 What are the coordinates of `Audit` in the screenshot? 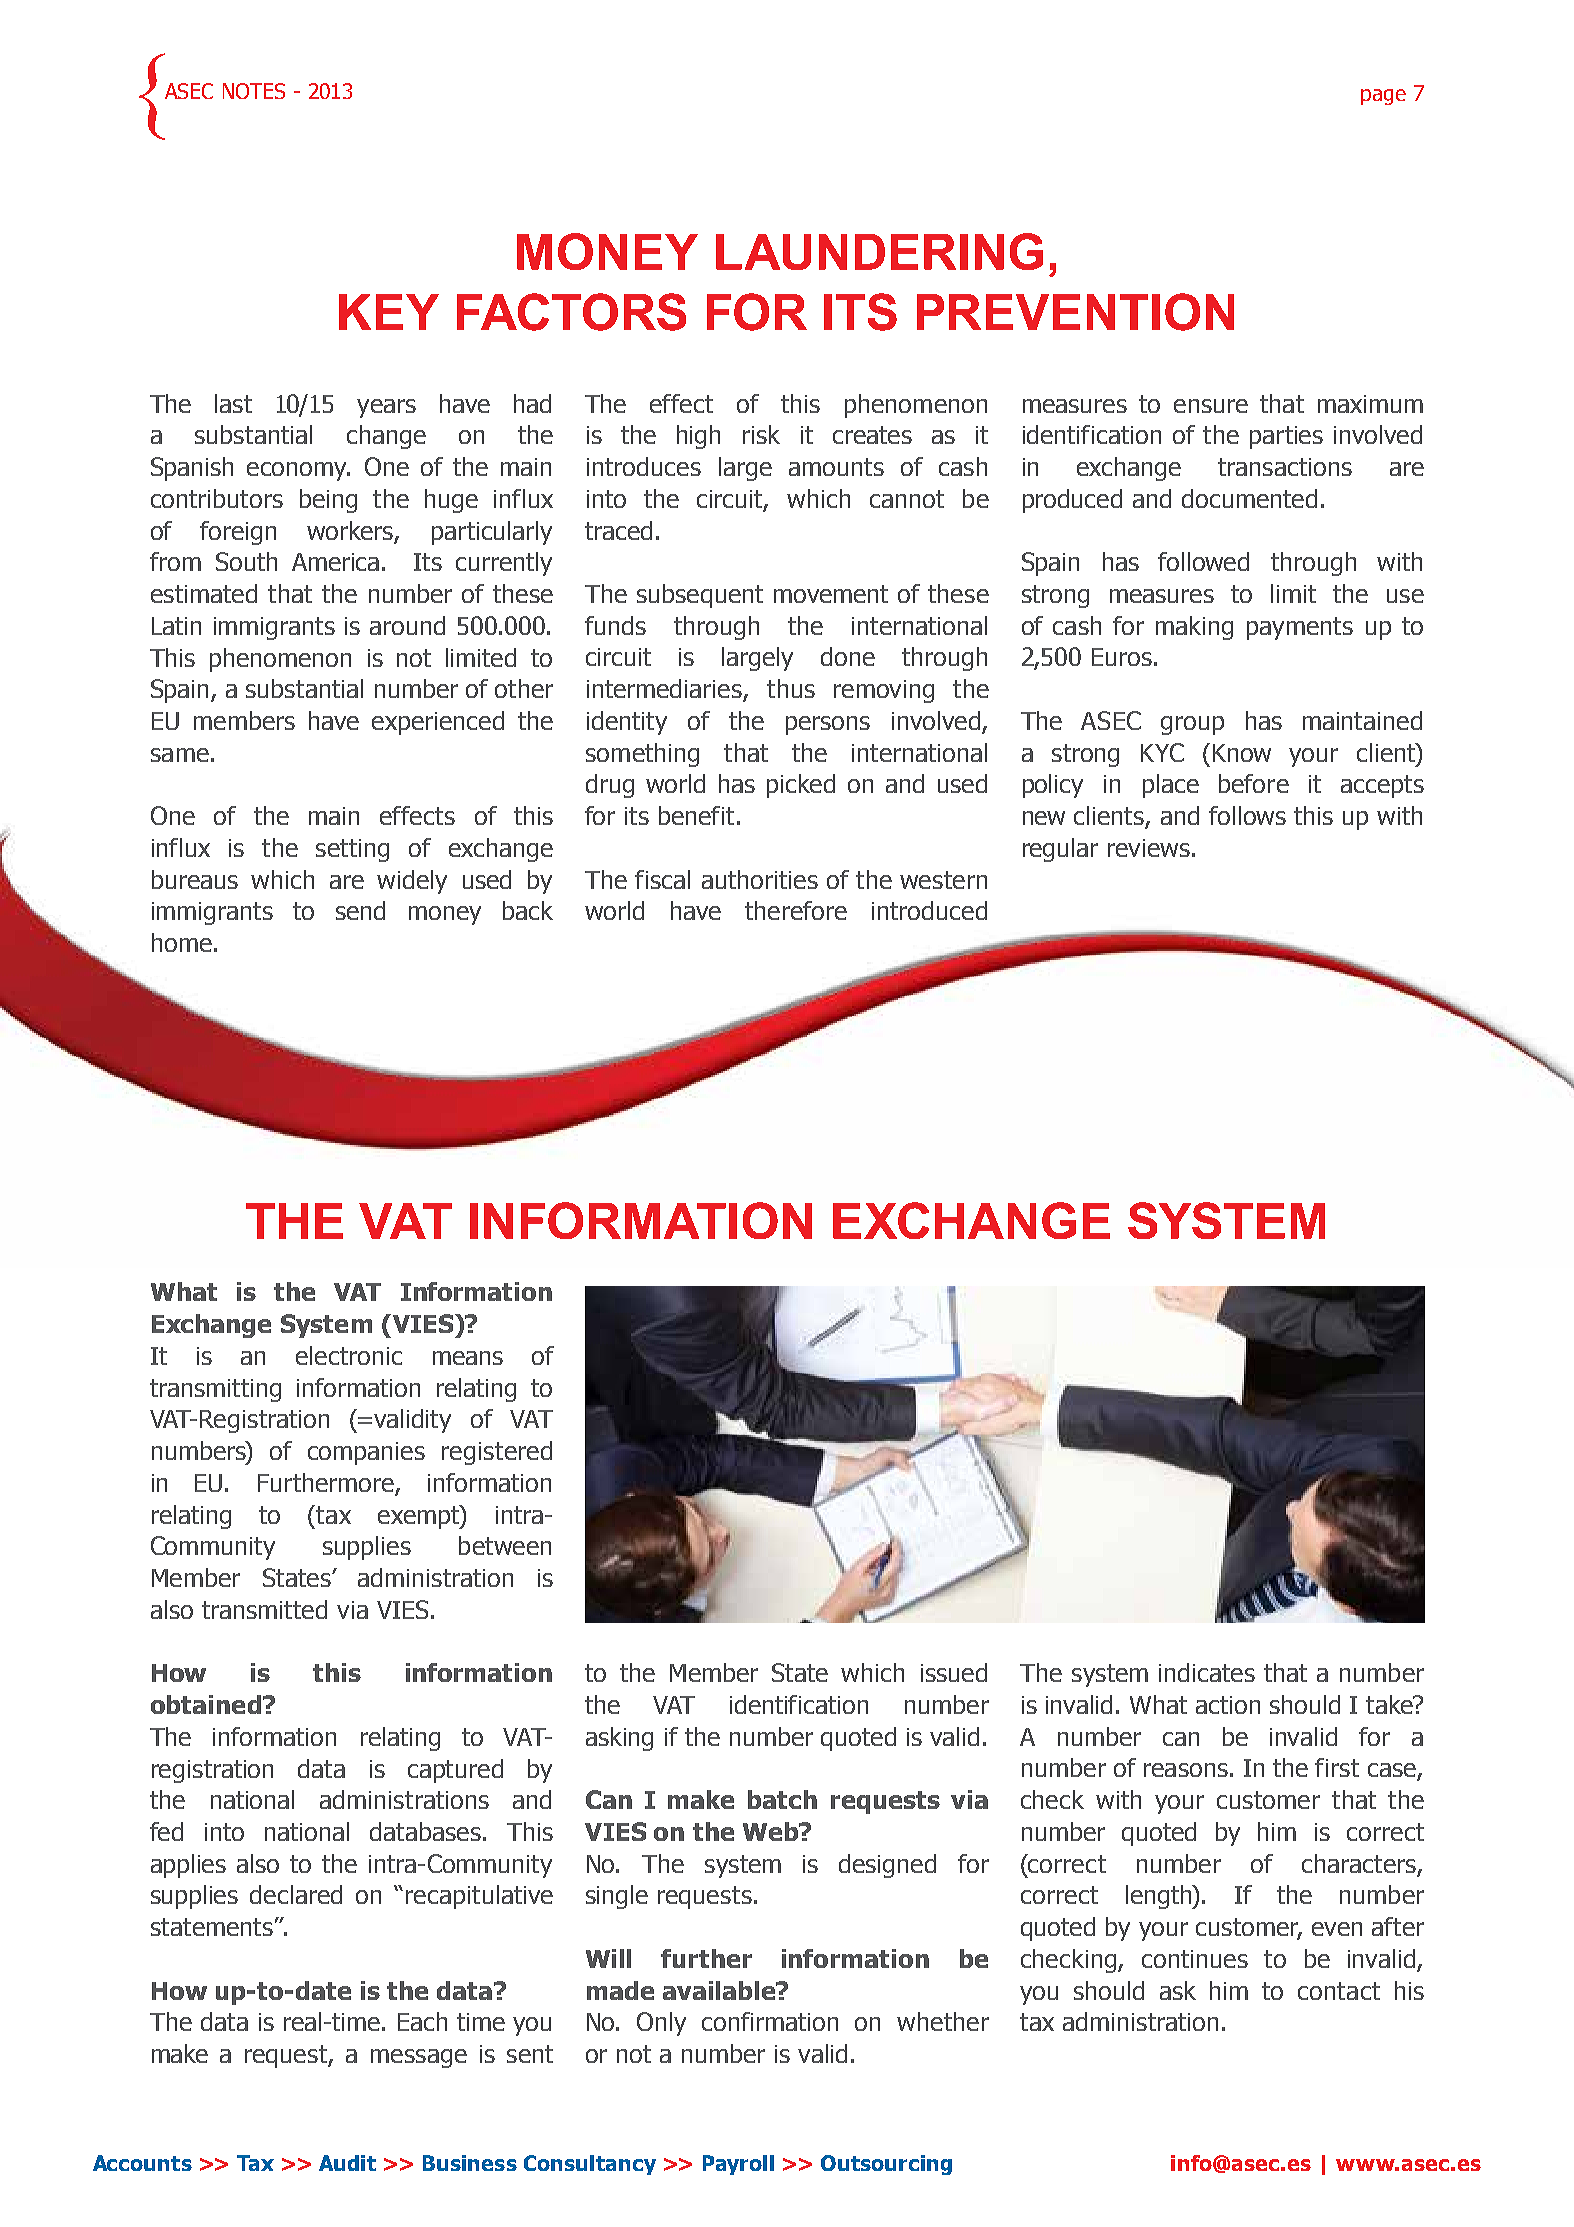 It's located at (347, 2163).
